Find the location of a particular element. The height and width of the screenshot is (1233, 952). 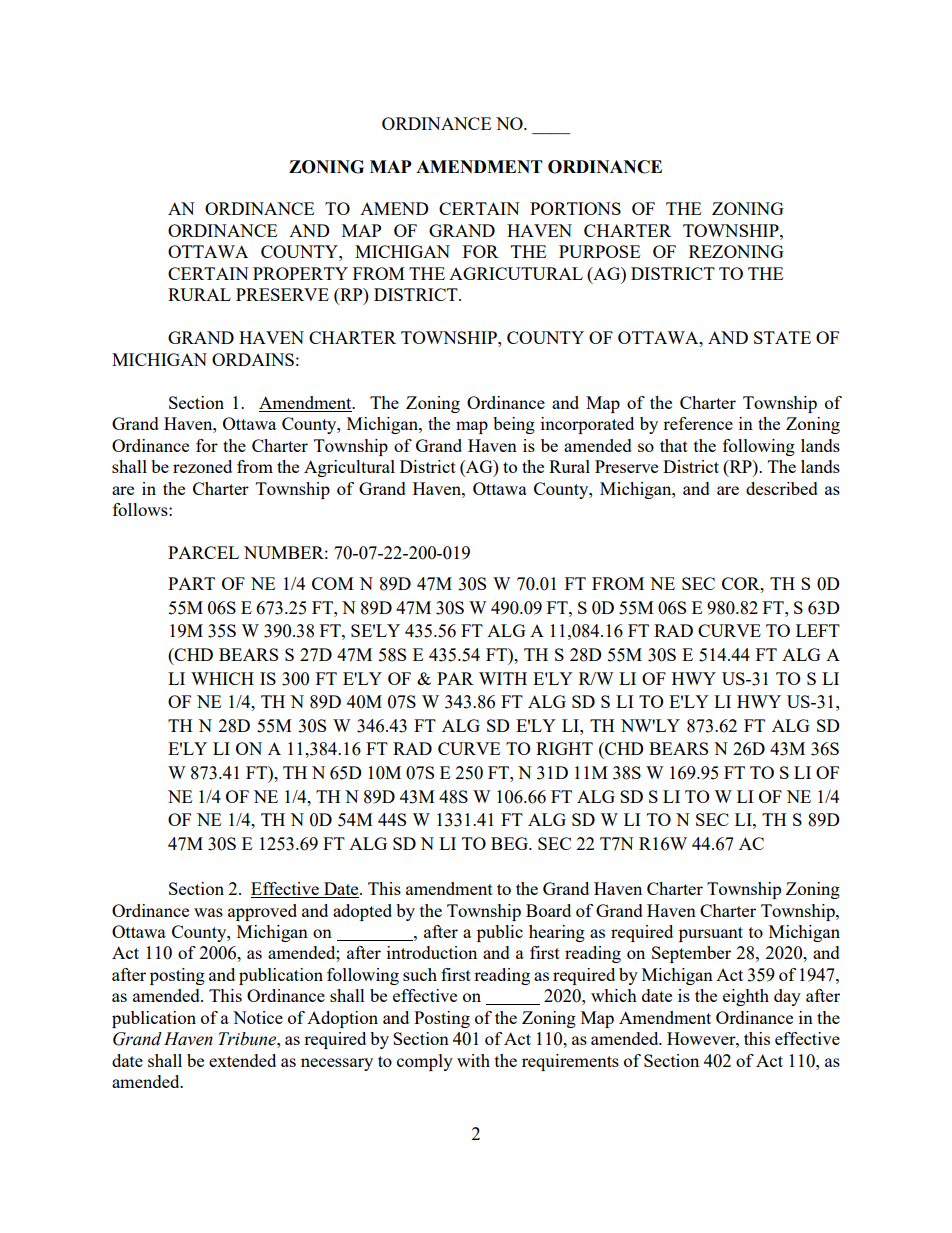

PORTIONS is located at coordinates (575, 208).
